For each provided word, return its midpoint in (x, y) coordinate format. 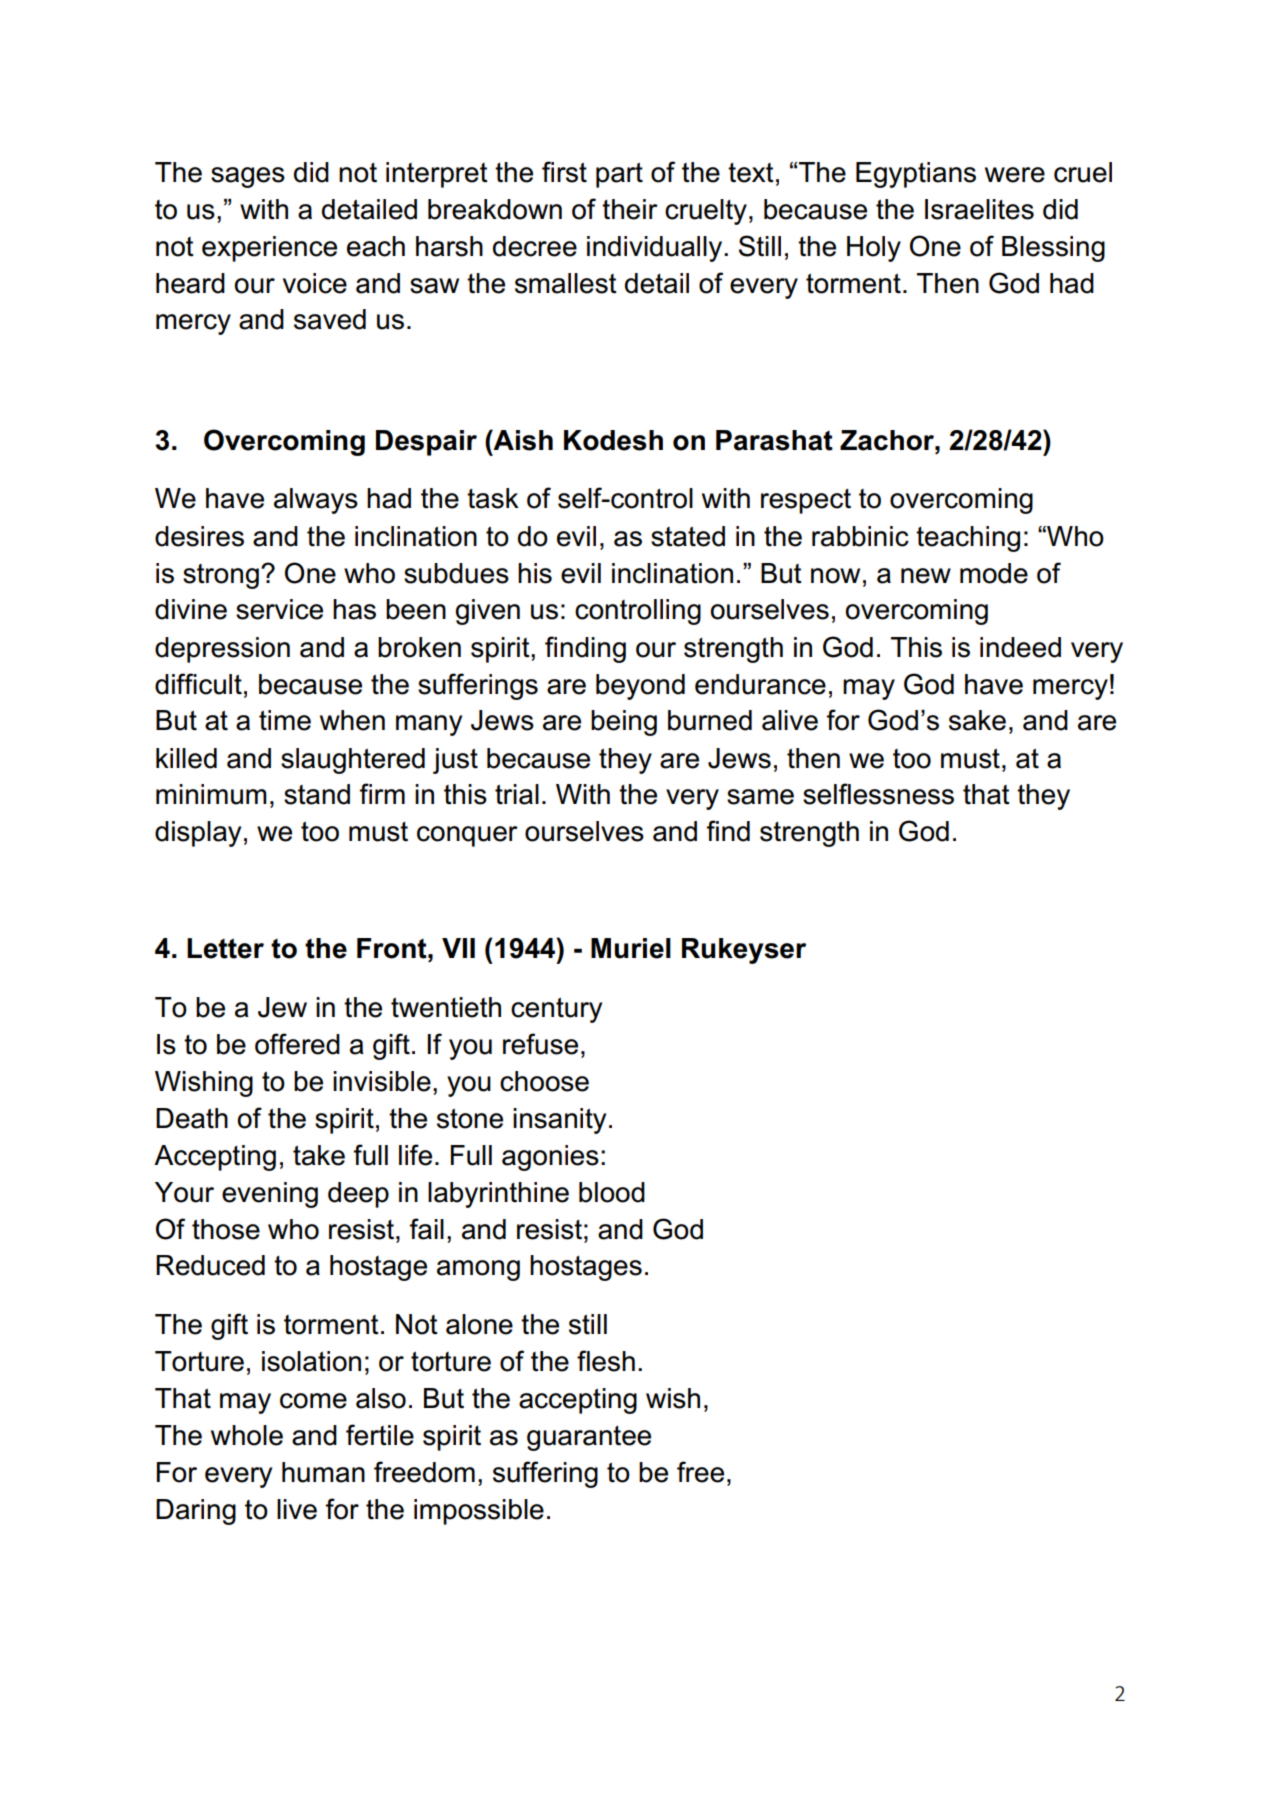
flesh (606, 1361)
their (630, 209)
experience (269, 249)
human (323, 1472)
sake (977, 720)
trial (517, 794)
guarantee (589, 1438)
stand (317, 794)
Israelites (979, 209)
